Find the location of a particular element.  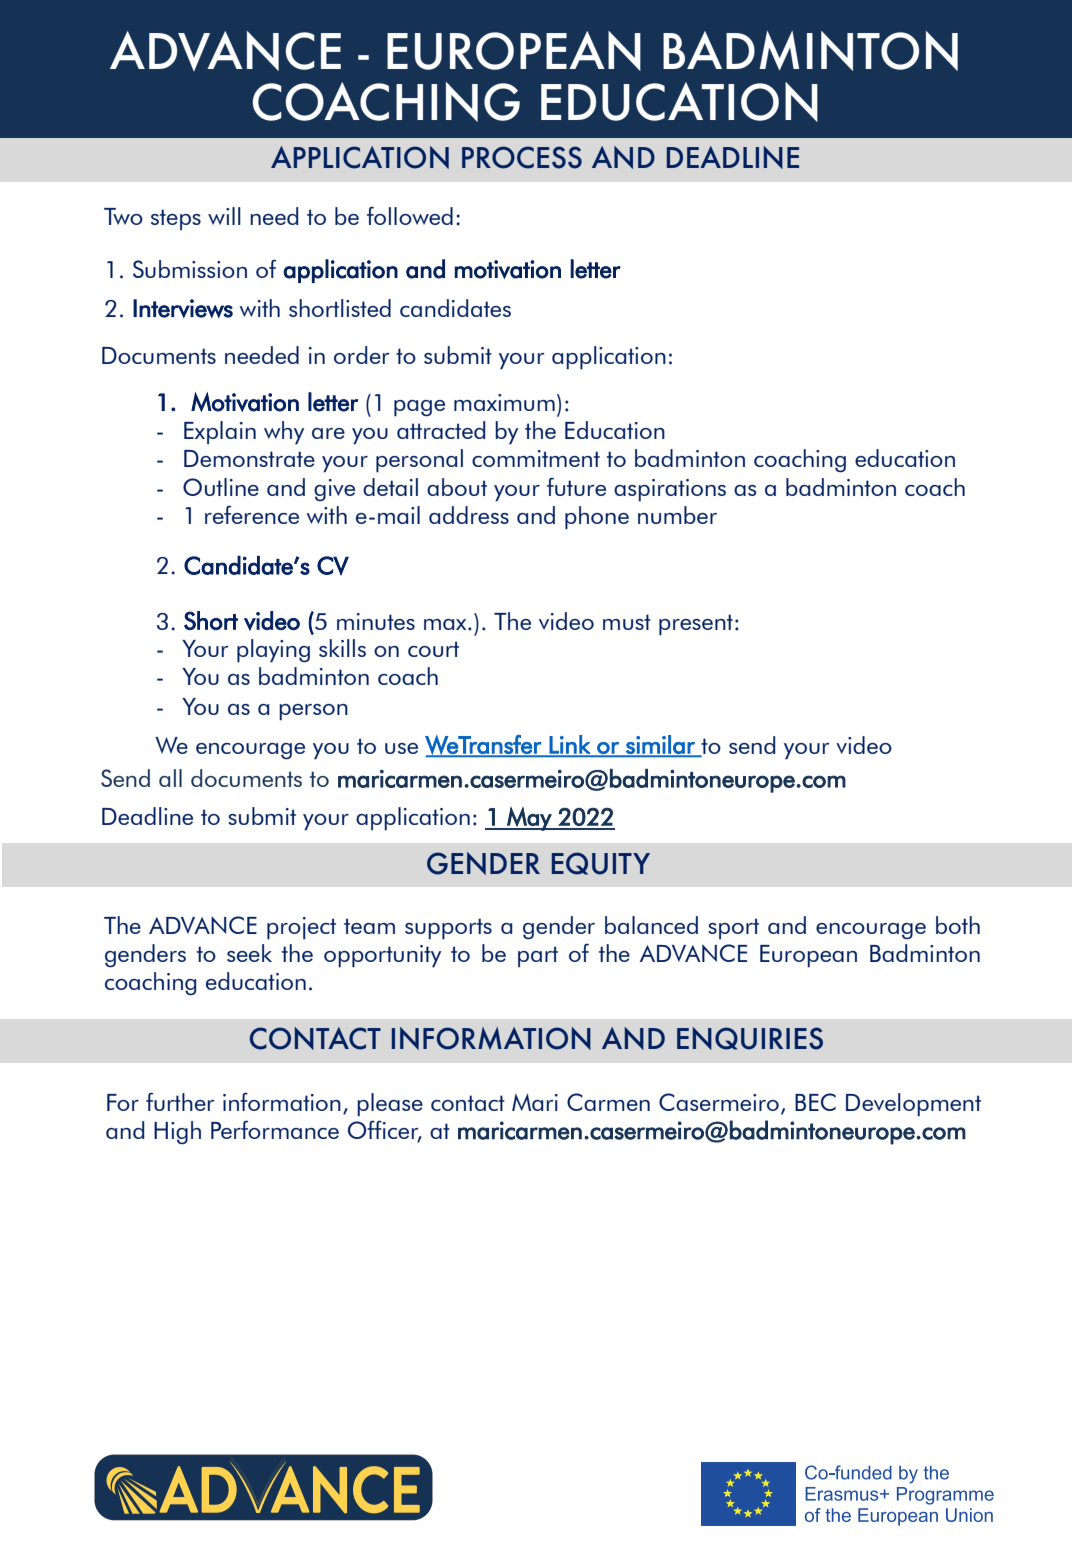

followed is located at coordinates (410, 215).
